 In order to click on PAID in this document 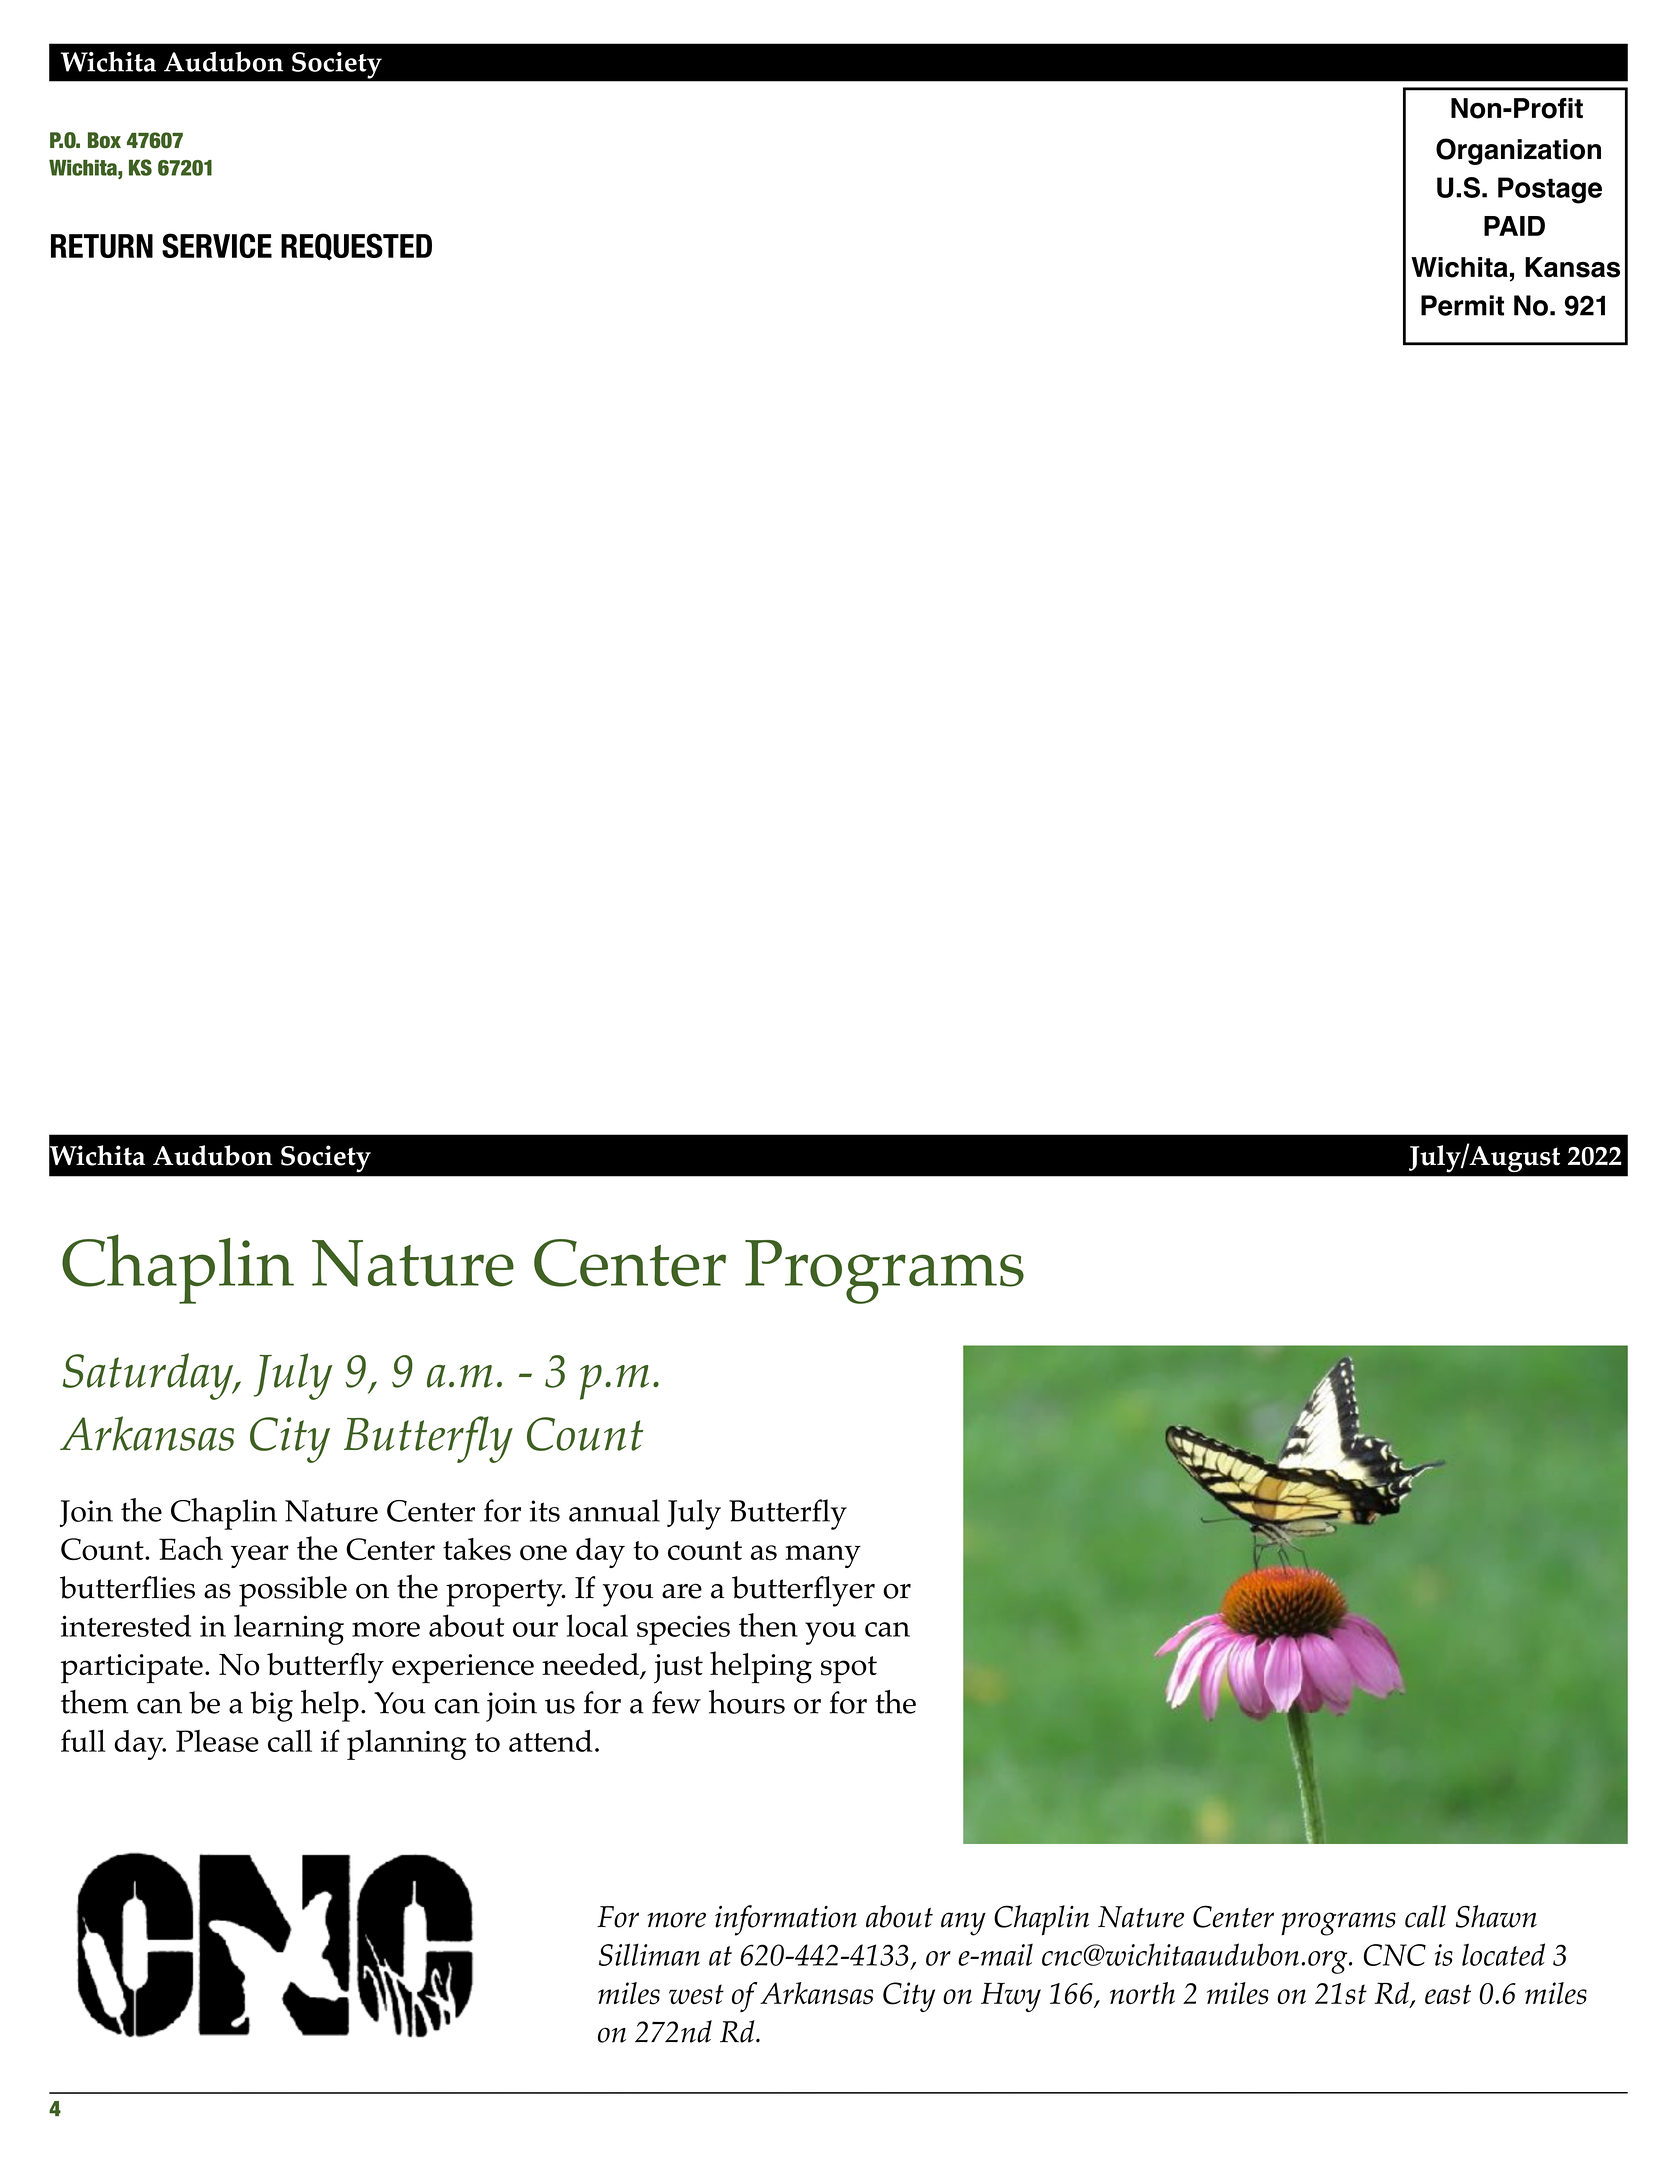, I will do `click(1514, 226)`.
